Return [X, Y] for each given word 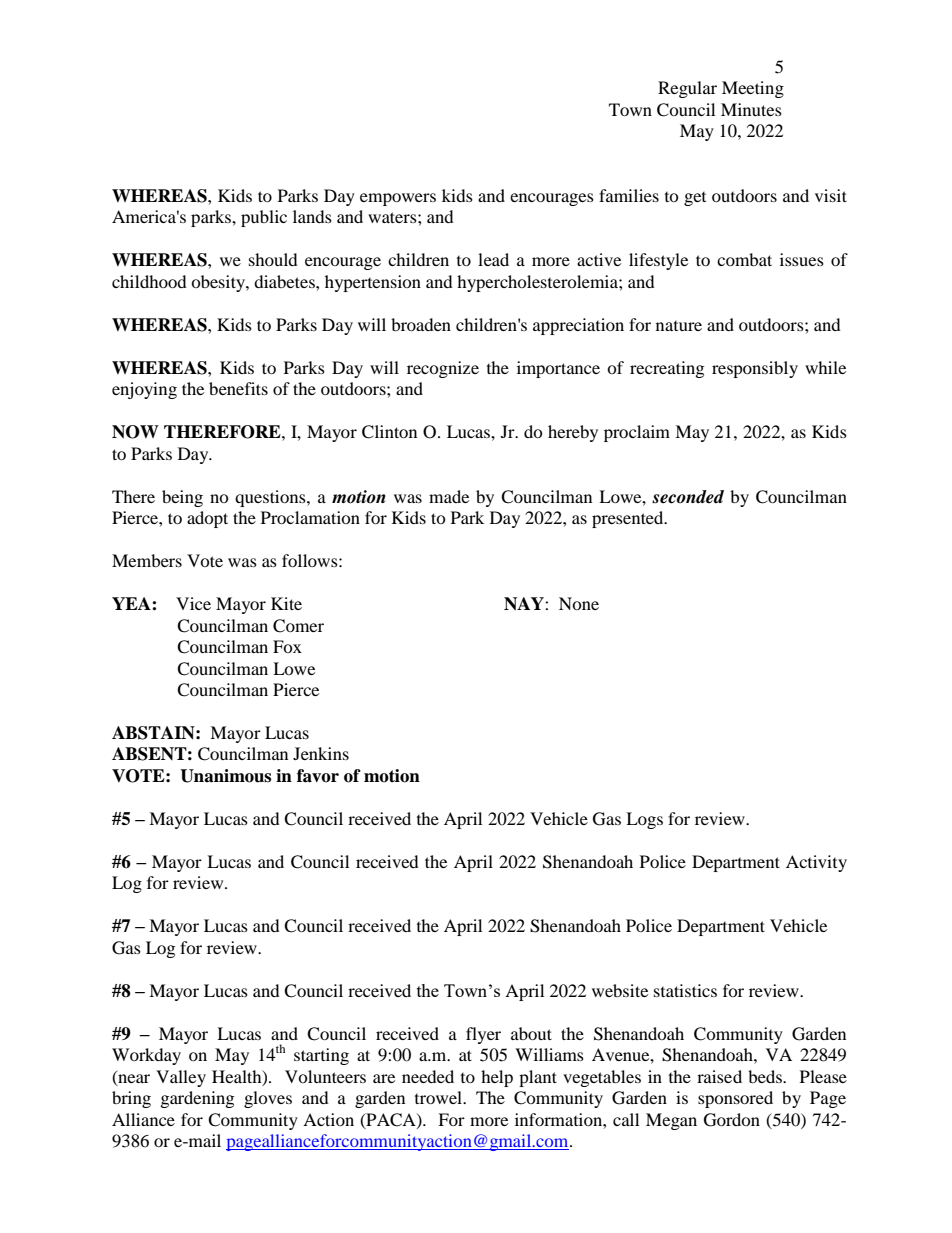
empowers [398, 199]
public [264, 218]
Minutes [751, 109]
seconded [688, 497]
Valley [181, 1078]
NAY [525, 604]
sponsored [735, 1099]
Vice [193, 603]
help [497, 1078]
